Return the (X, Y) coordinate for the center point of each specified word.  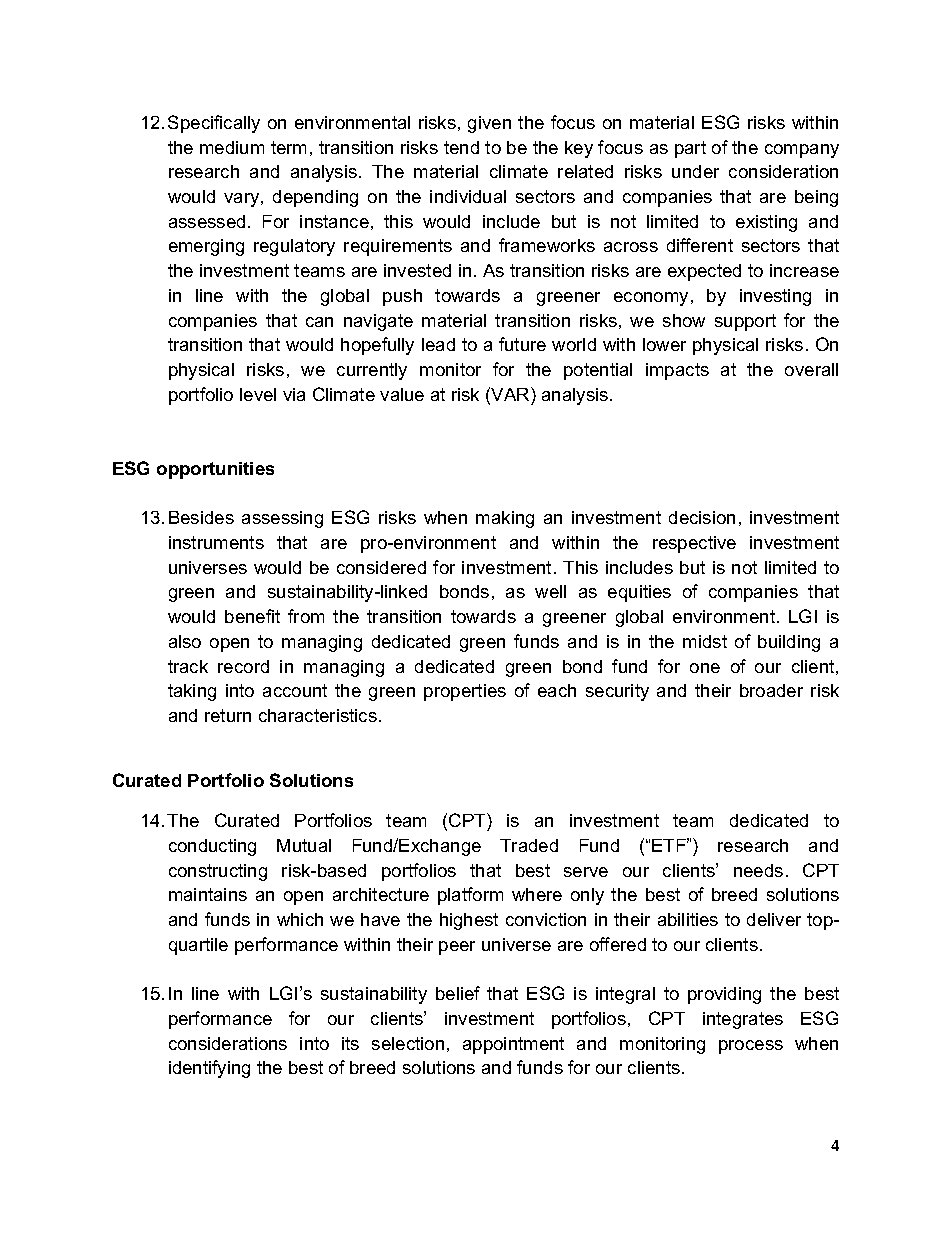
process (751, 1047)
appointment (513, 1045)
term (288, 147)
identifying (209, 1069)
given (489, 124)
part (690, 149)
